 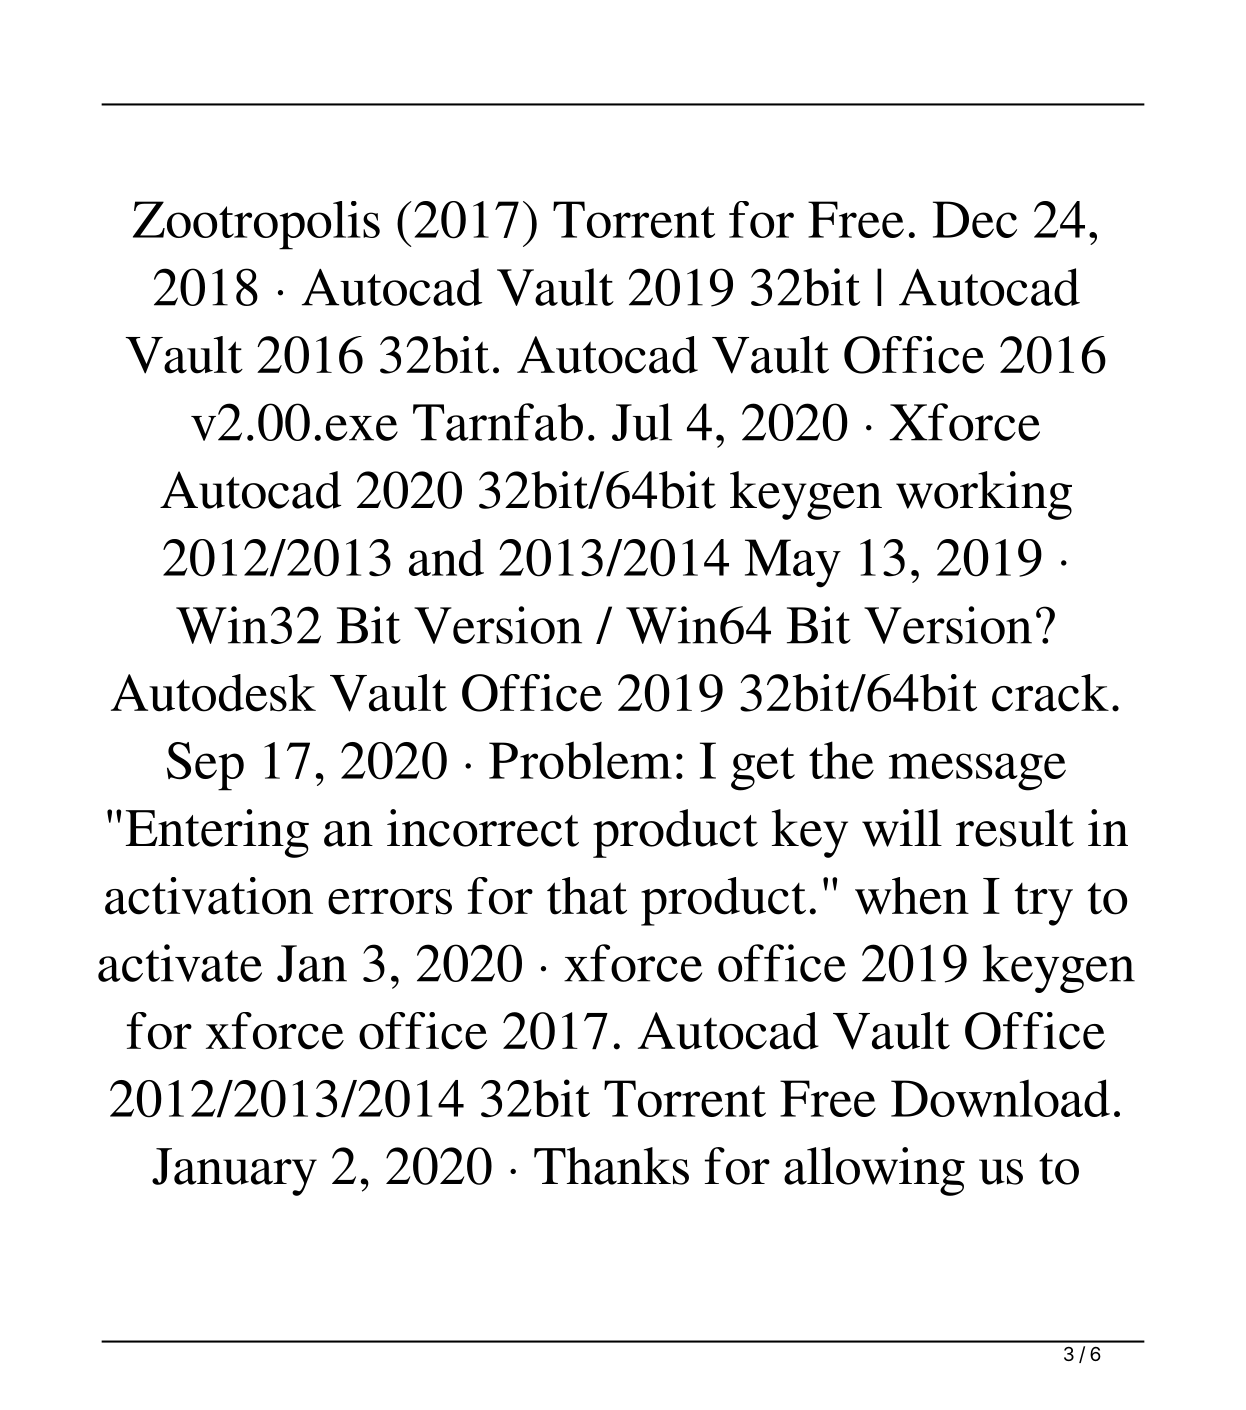 I want to click on Dec, so click(x=975, y=219).
